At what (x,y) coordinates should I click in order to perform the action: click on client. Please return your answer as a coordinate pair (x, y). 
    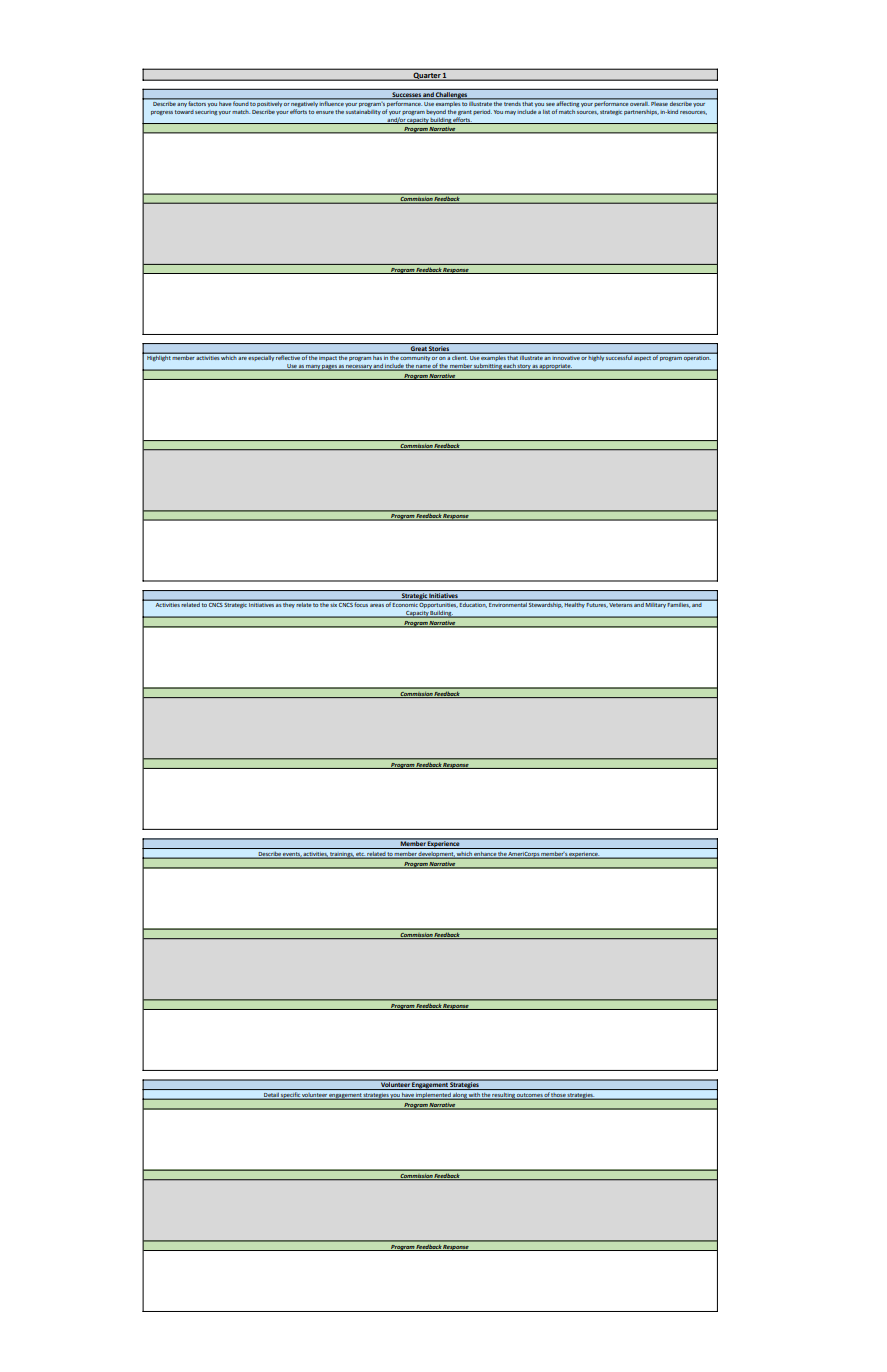
    Looking at the image, I should click on (460, 356).
